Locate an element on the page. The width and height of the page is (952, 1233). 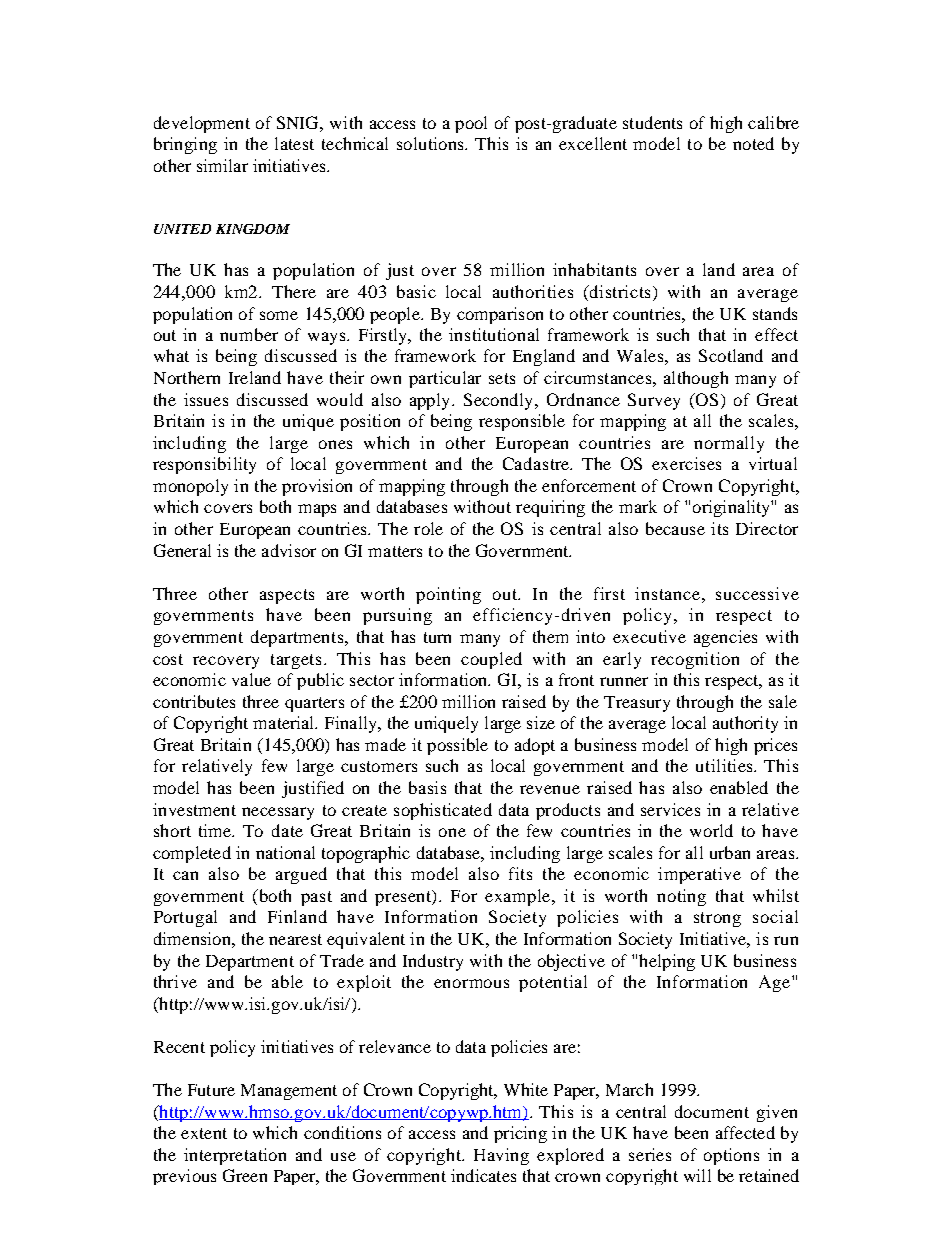
interpretation is located at coordinates (235, 1156).
